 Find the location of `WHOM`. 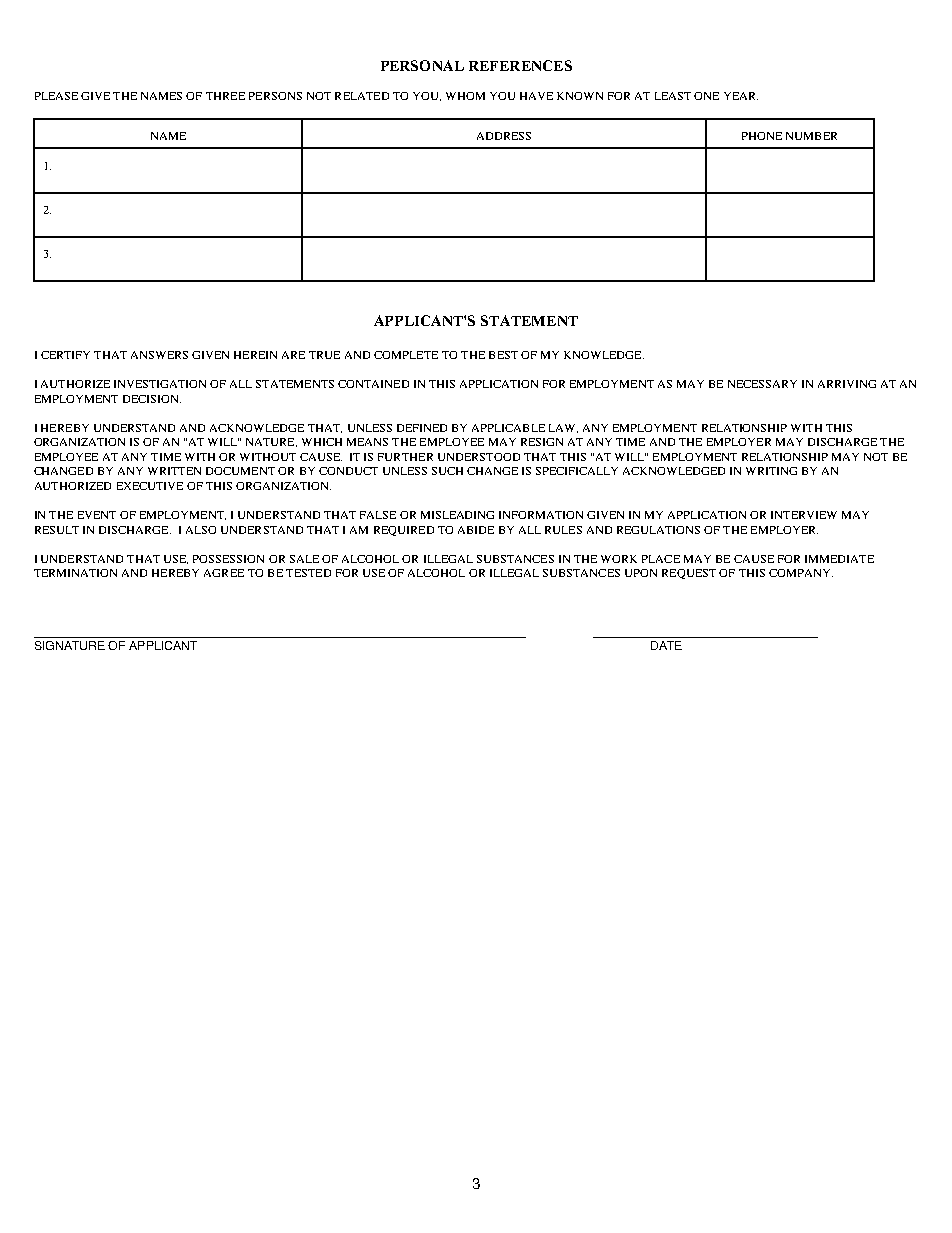

WHOM is located at coordinates (465, 96).
